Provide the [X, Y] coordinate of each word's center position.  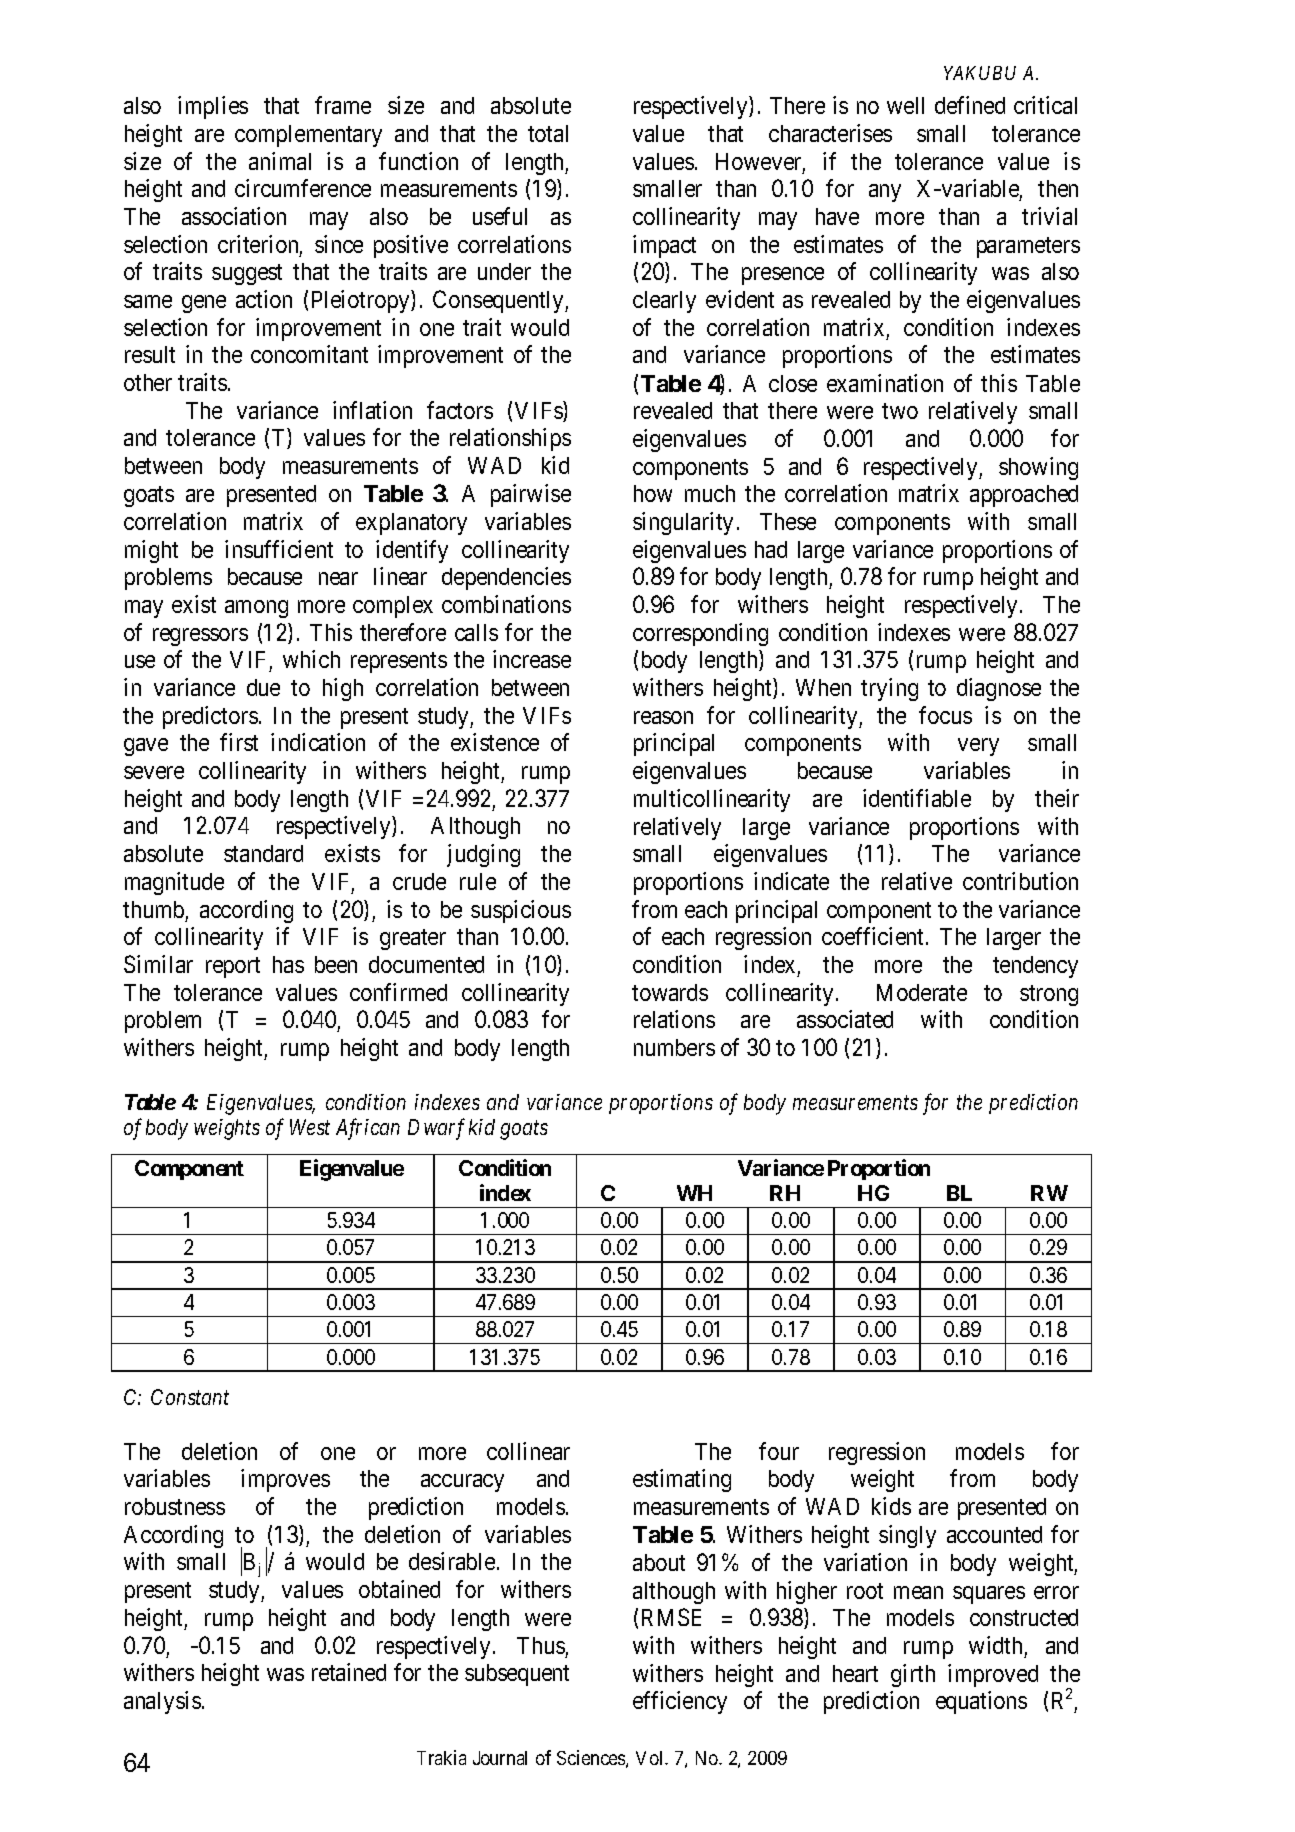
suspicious [521, 911]
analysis [162, 1702]
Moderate [922, 992]
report [233, 967]
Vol [651, 1758]
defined [970, 105]
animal [280, 161]
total [548, 133]
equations [981, 1702]
